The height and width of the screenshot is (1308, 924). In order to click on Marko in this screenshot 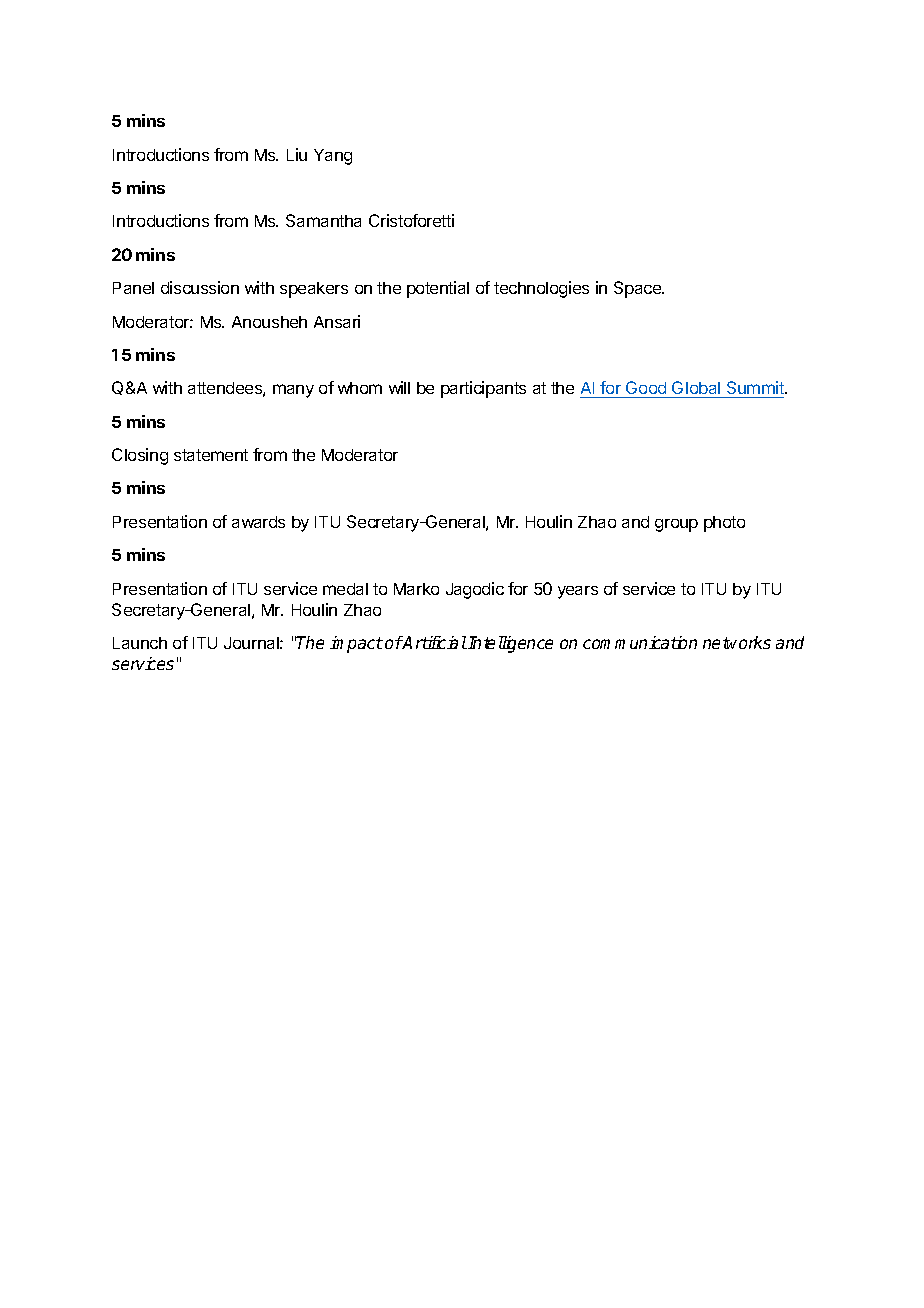, I will do `click(416, 589)`.
